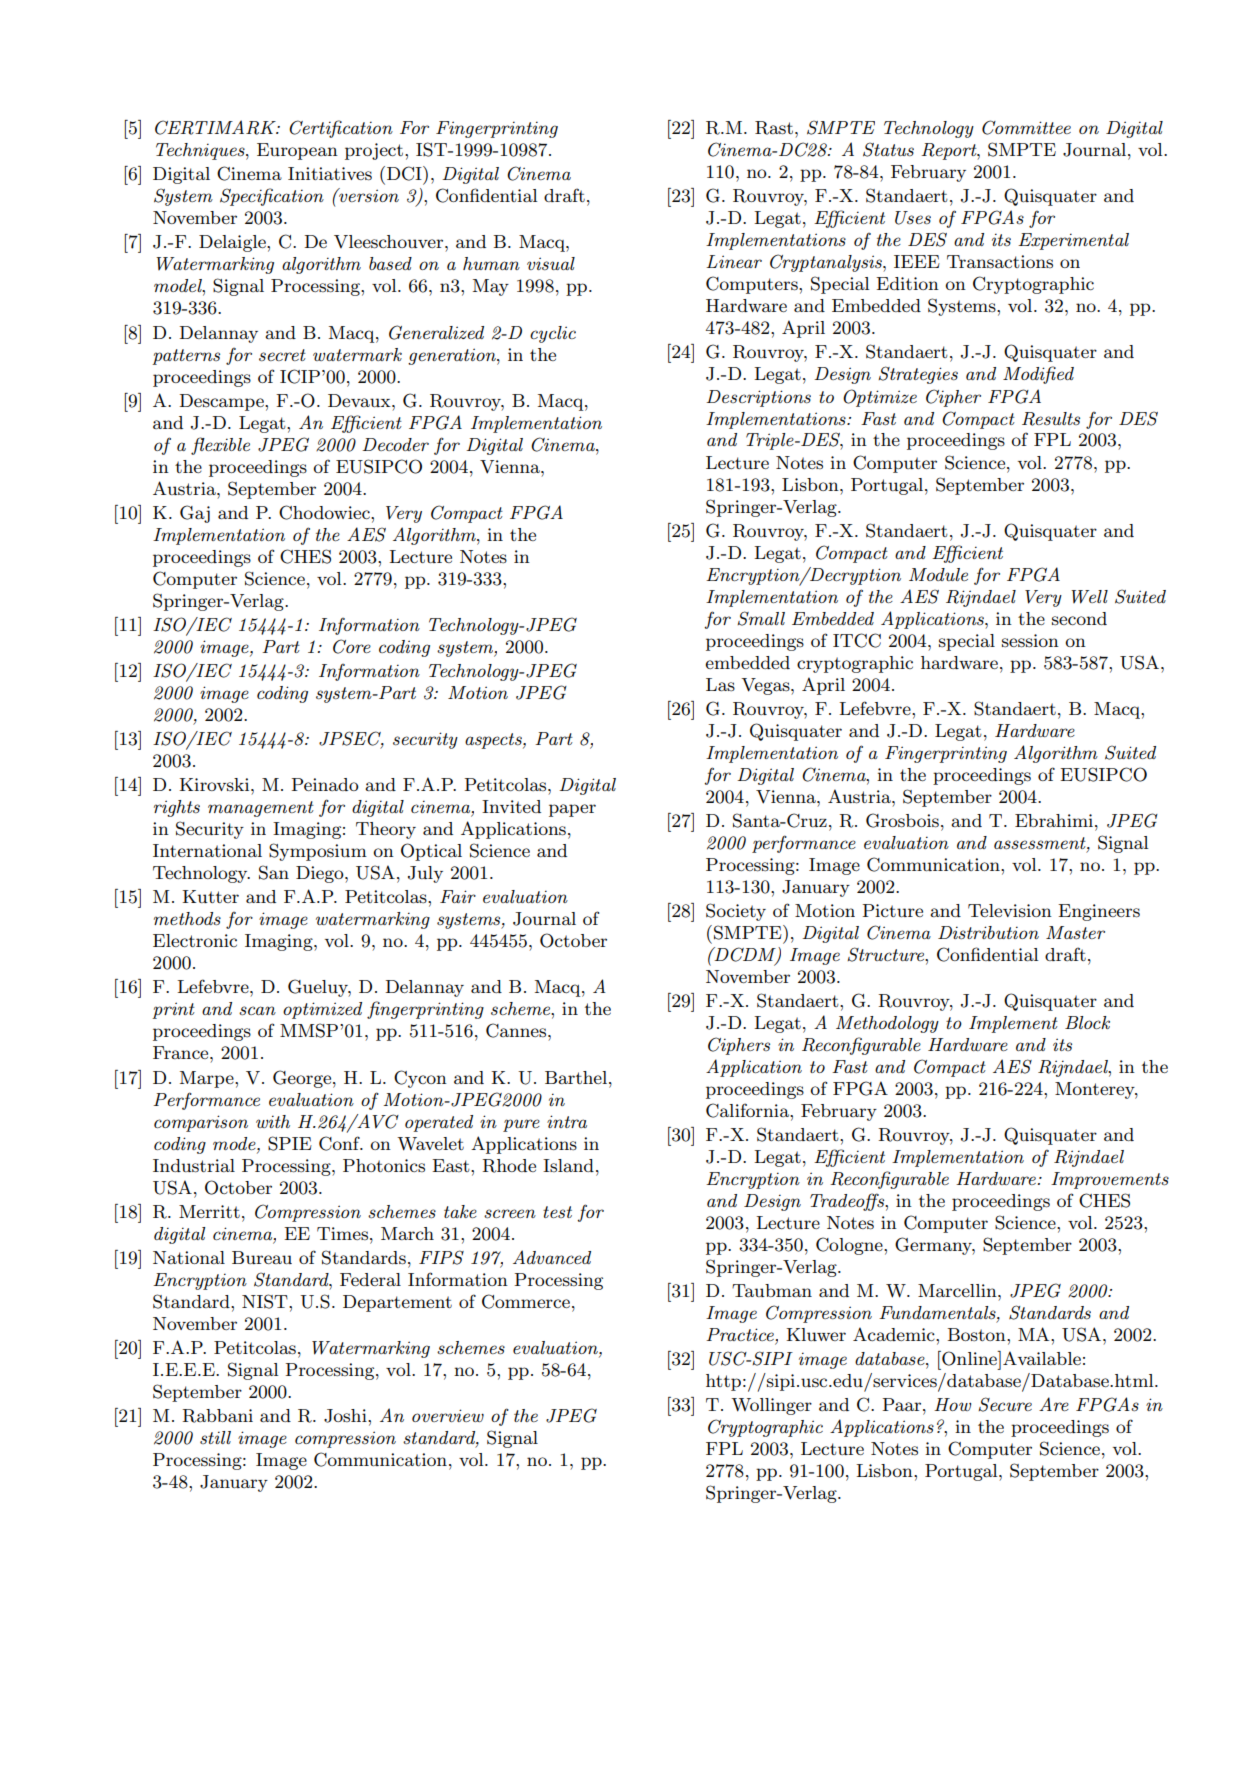 The height and width of the image is (1771, 1251). I want to click on Joshi, so click(346, 1416).
